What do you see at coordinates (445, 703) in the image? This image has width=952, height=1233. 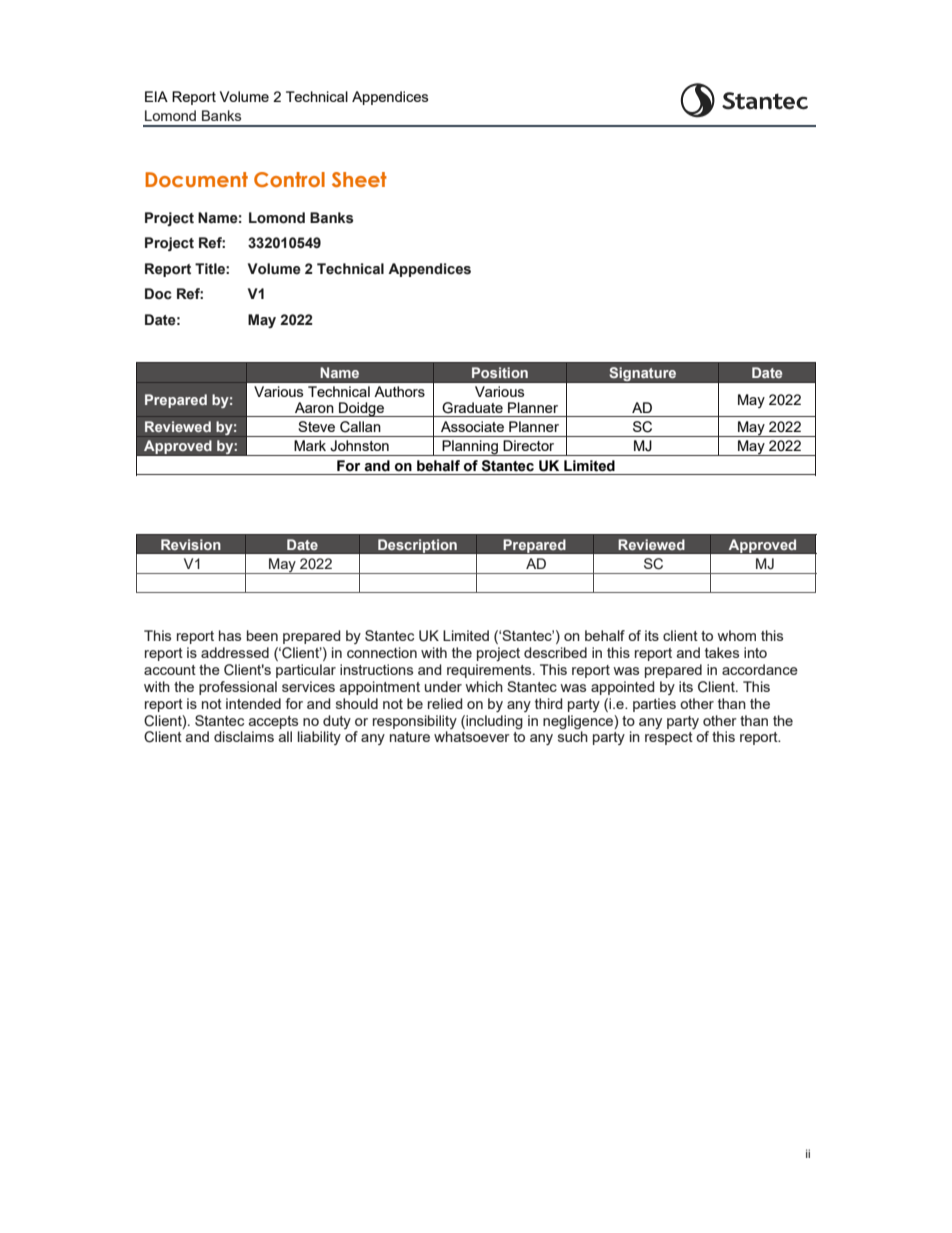 I see `relied` at bounding box center [445, 703].
